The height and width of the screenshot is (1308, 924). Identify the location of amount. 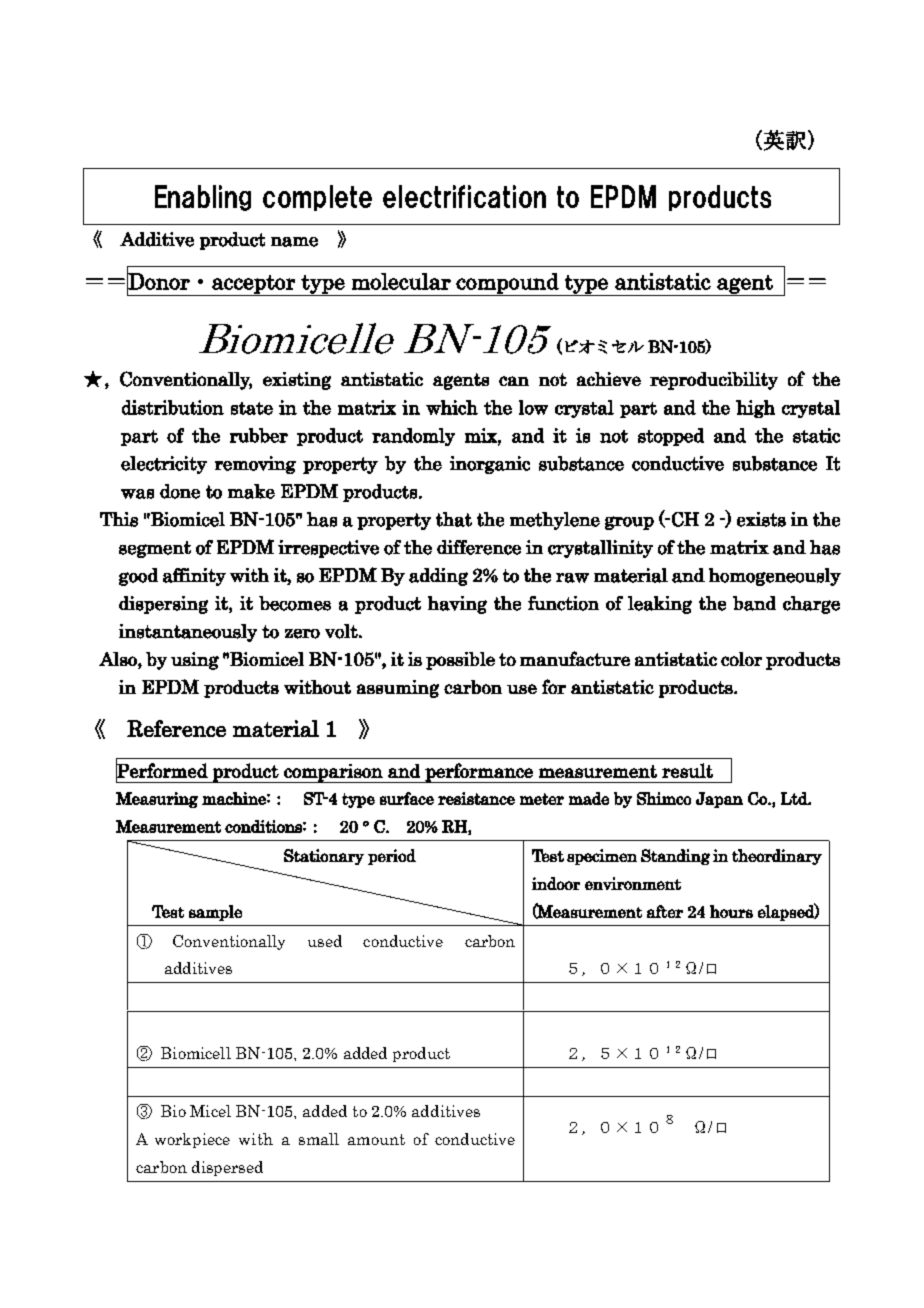
(376, 1139).
